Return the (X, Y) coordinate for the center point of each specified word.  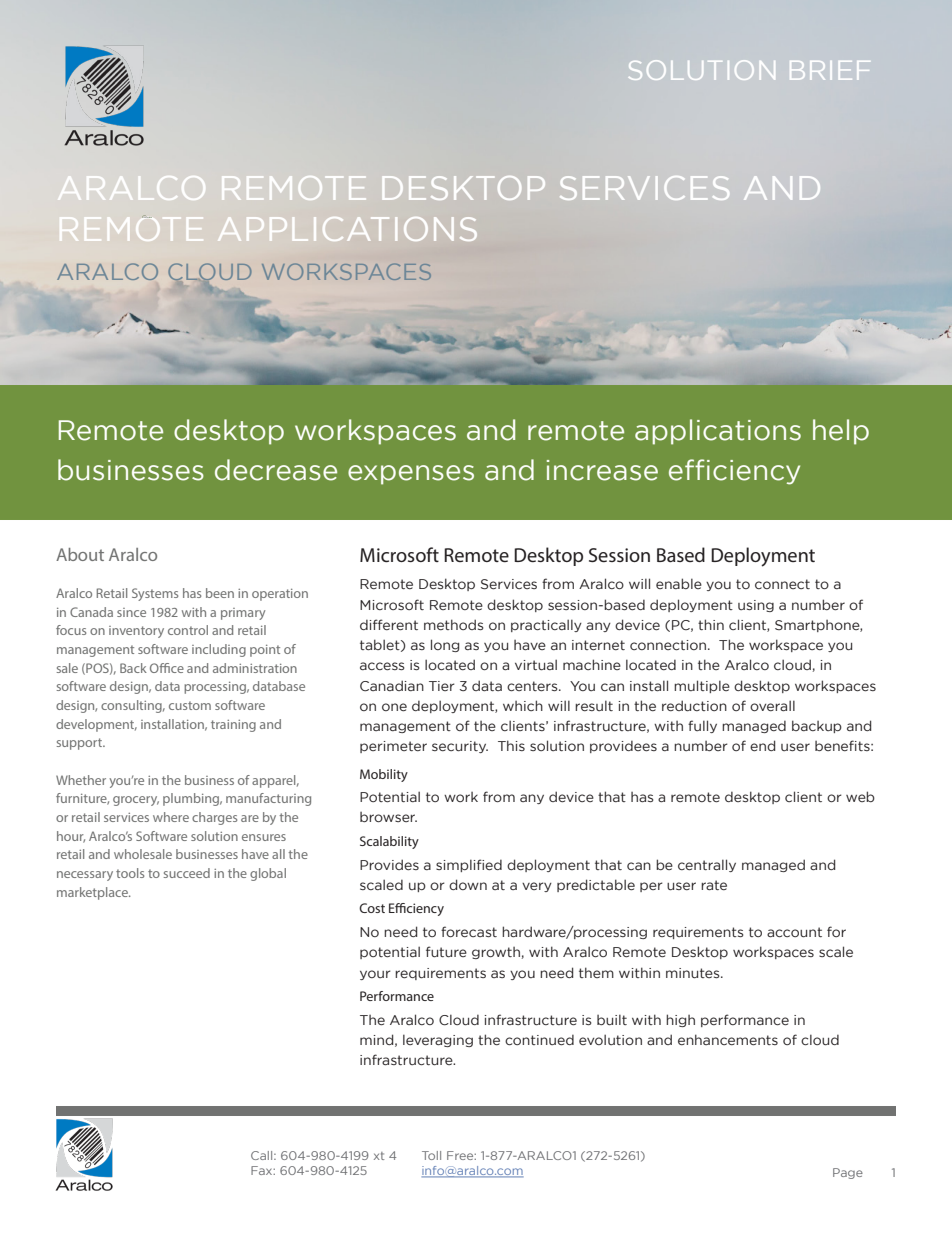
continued (539, 1040)
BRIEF (830, 70)
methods (453, 624)
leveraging (438, 1040)
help (841, 432)
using (756, 606)
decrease (276, 470)
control (188, 630)
